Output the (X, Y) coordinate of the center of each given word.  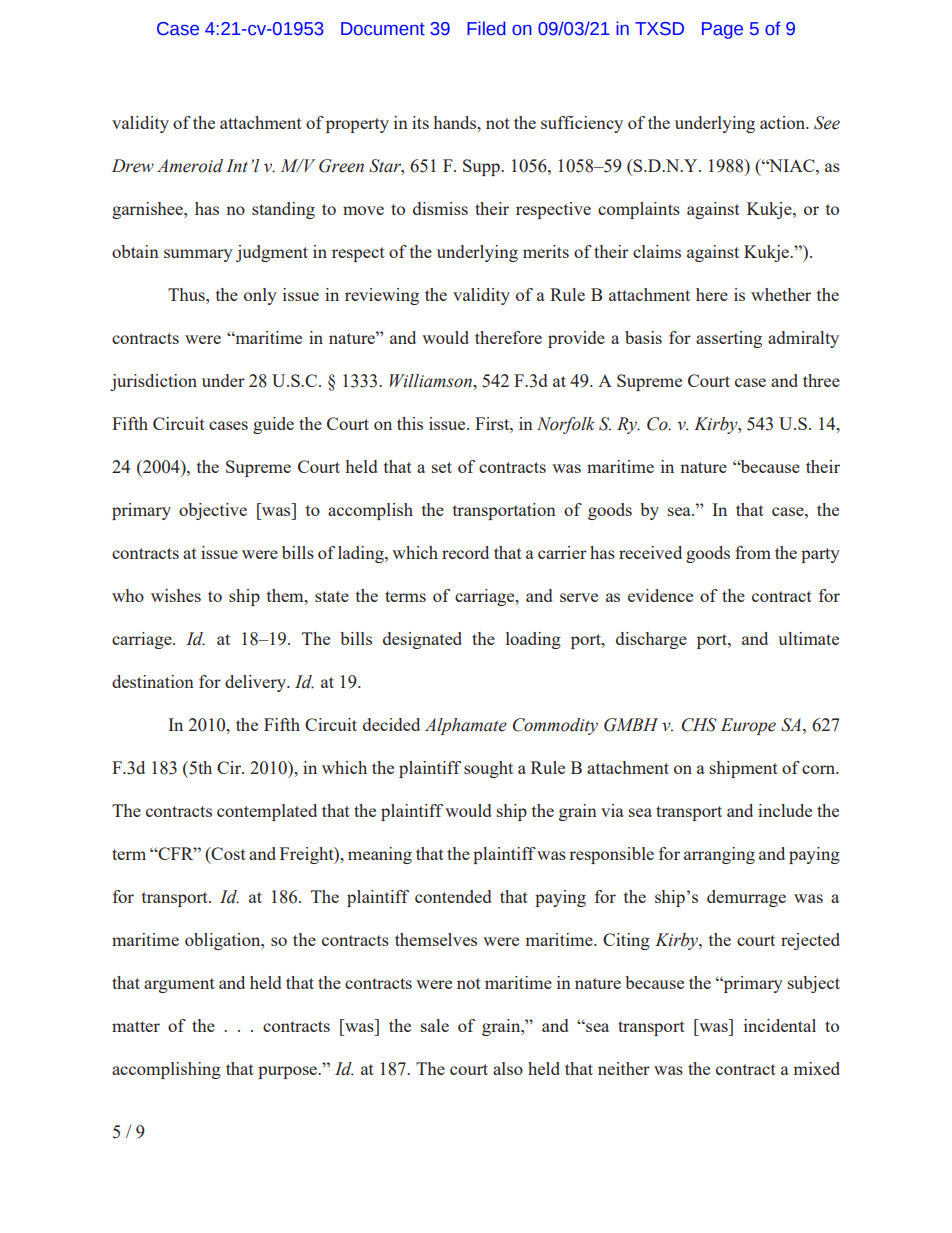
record (465, 552)
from (753, 552)
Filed (486, 28)
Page (722, 30)
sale (435, 1025)
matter (136, 1026)
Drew (133, 166)
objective (213, 511)
